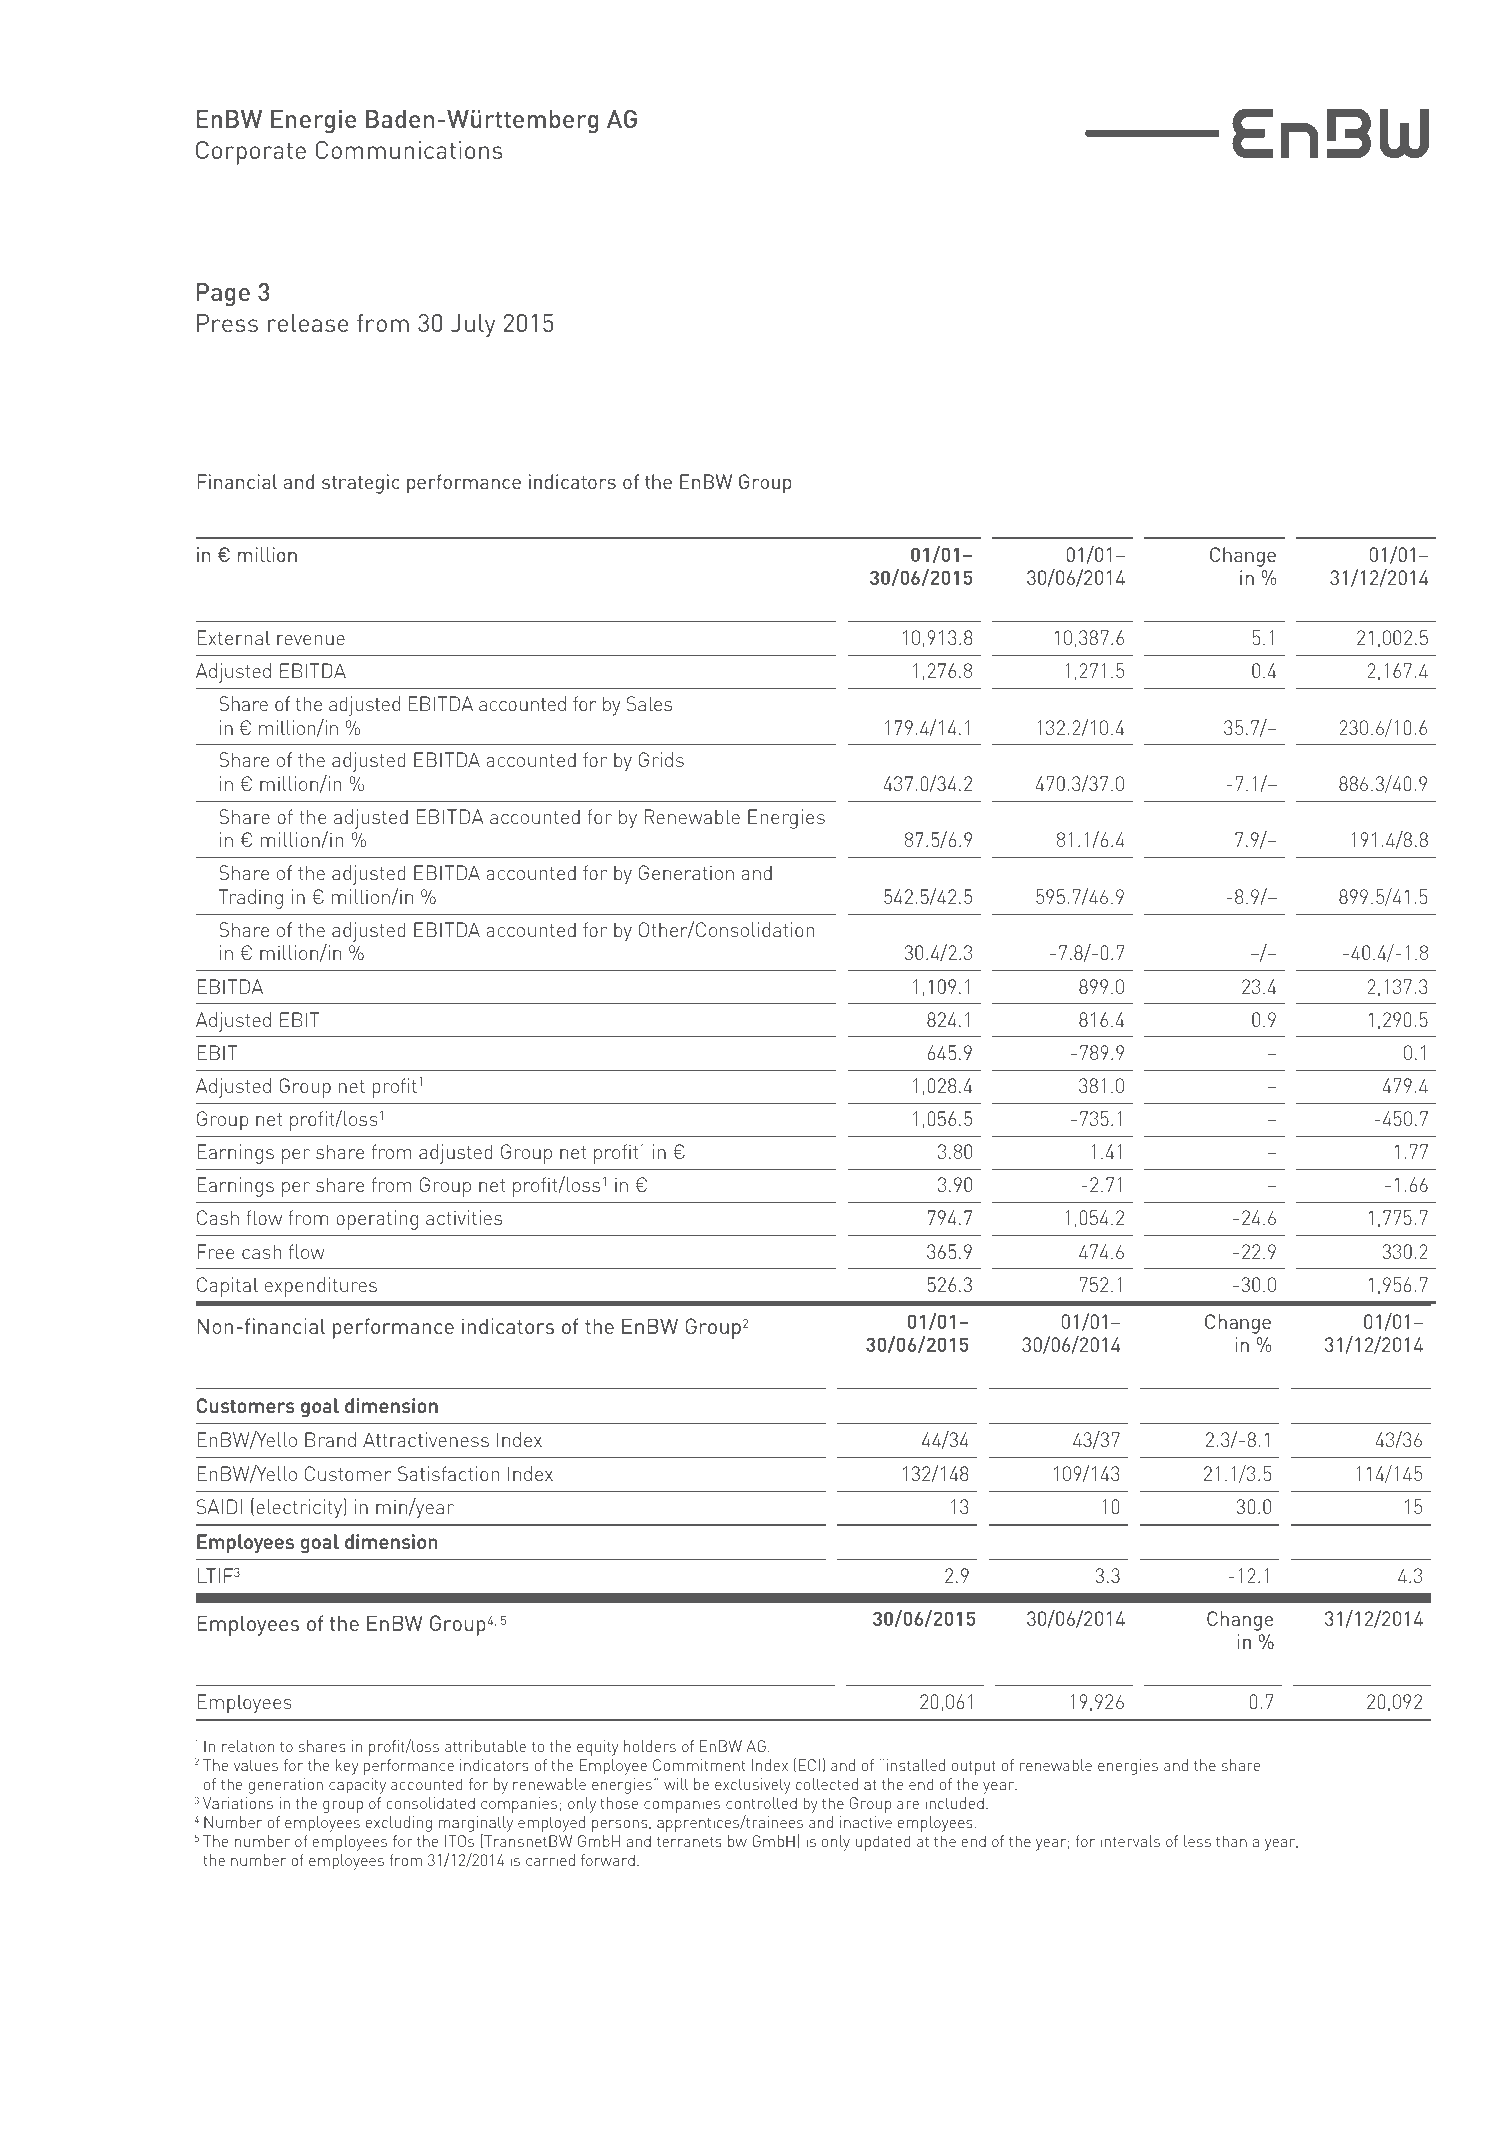 The image size is (1511, 2137). I want to click on capacity, so click(357, 1786).
